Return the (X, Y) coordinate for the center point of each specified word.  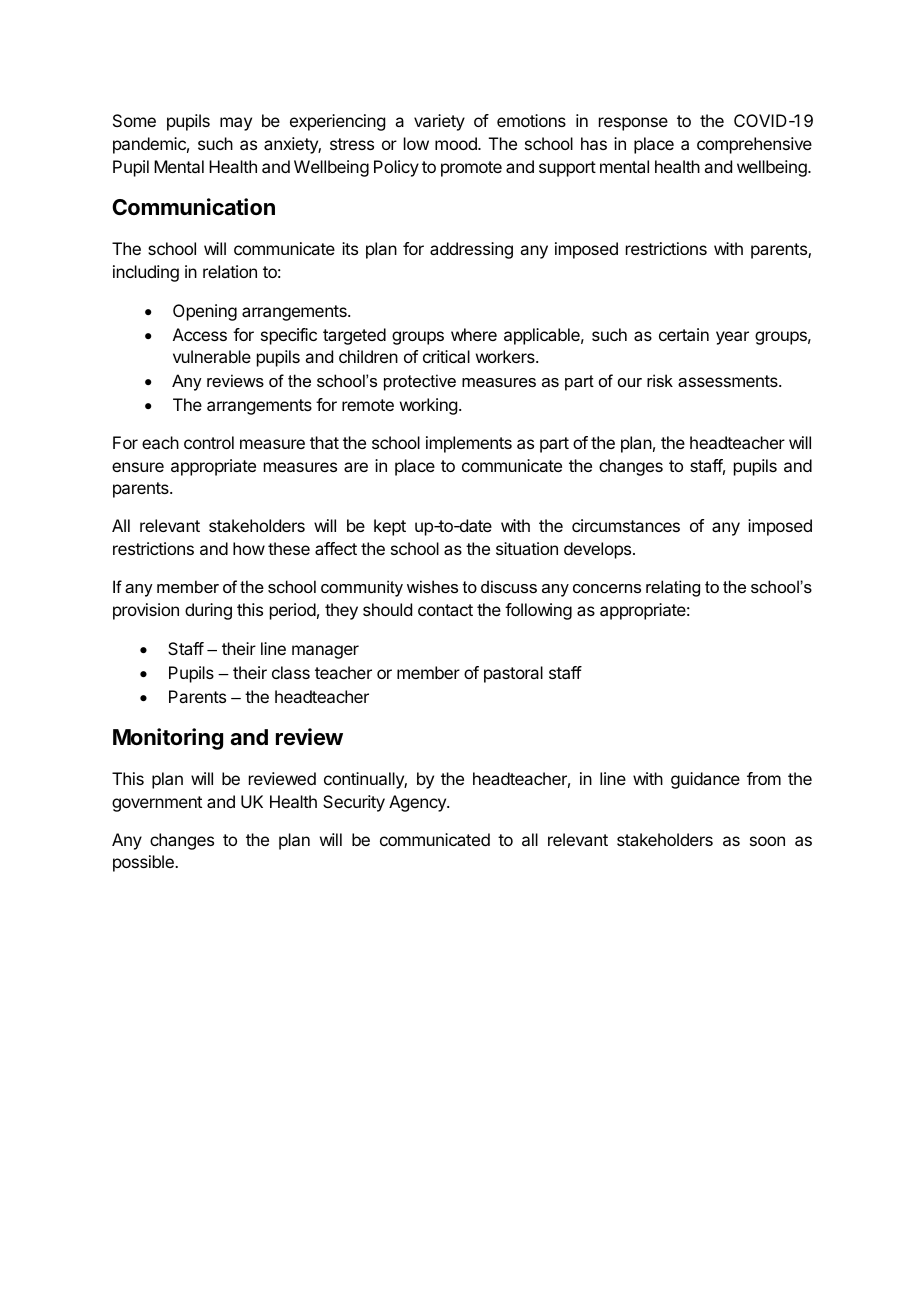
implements (469, 444)
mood (457, 143)
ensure (138, 467)
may (236, 124)
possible (144, 863)
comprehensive (754, 145)
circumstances (626, 525)
